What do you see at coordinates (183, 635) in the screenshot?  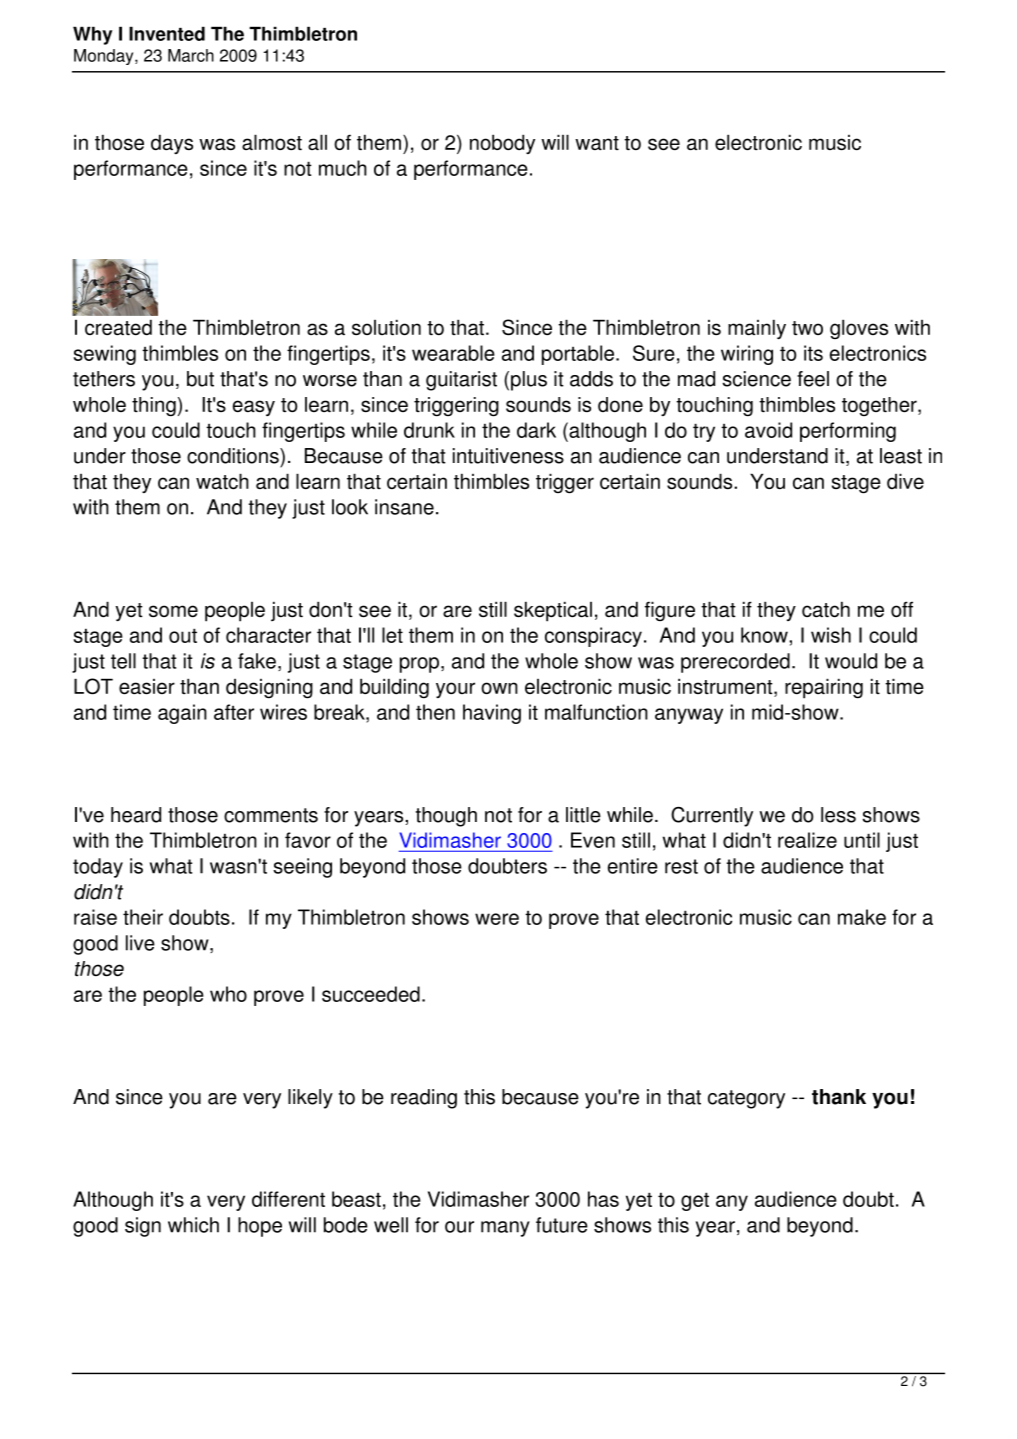 I see `out` at bounding box center [183, 635].
